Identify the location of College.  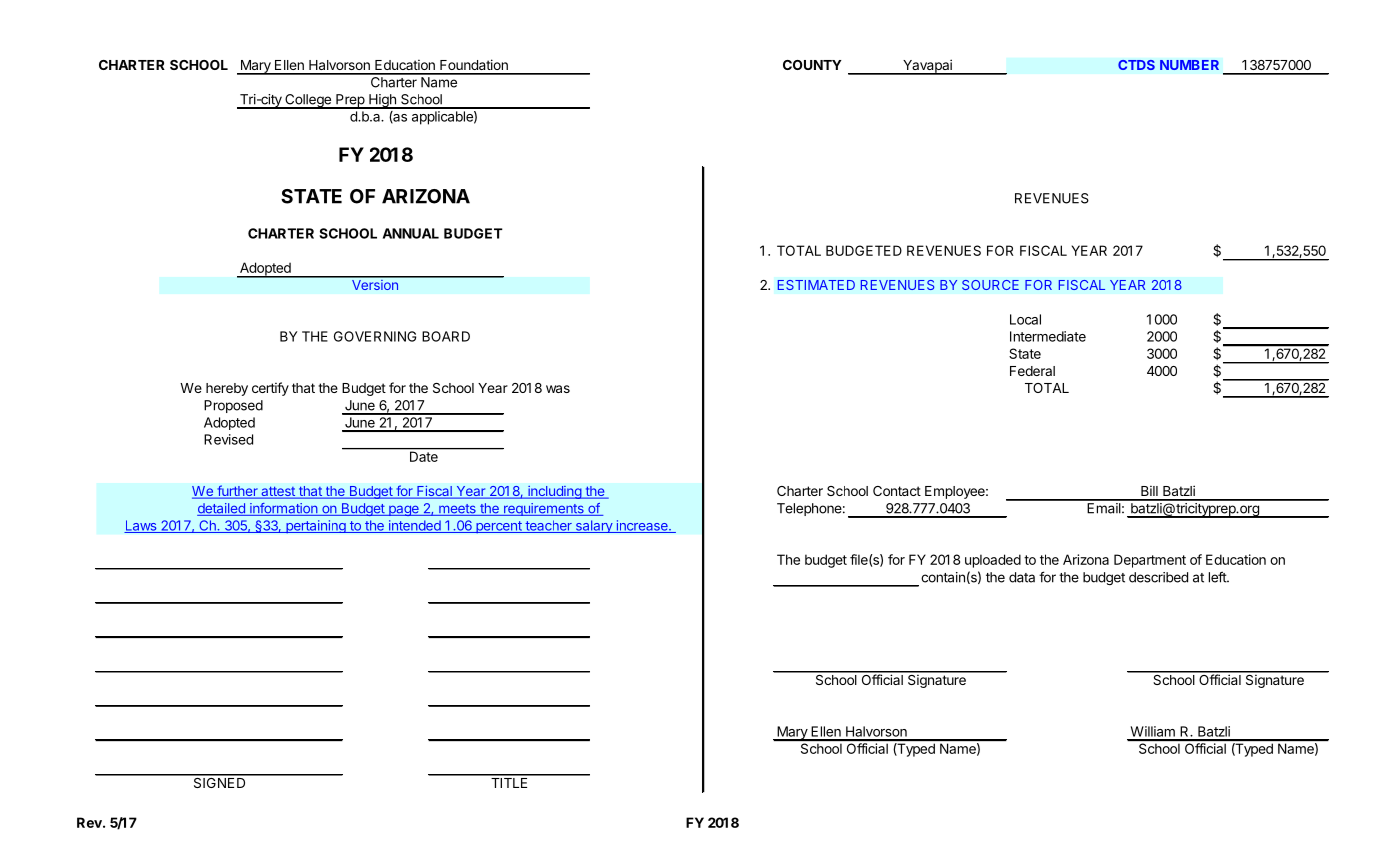
(308, 101).
